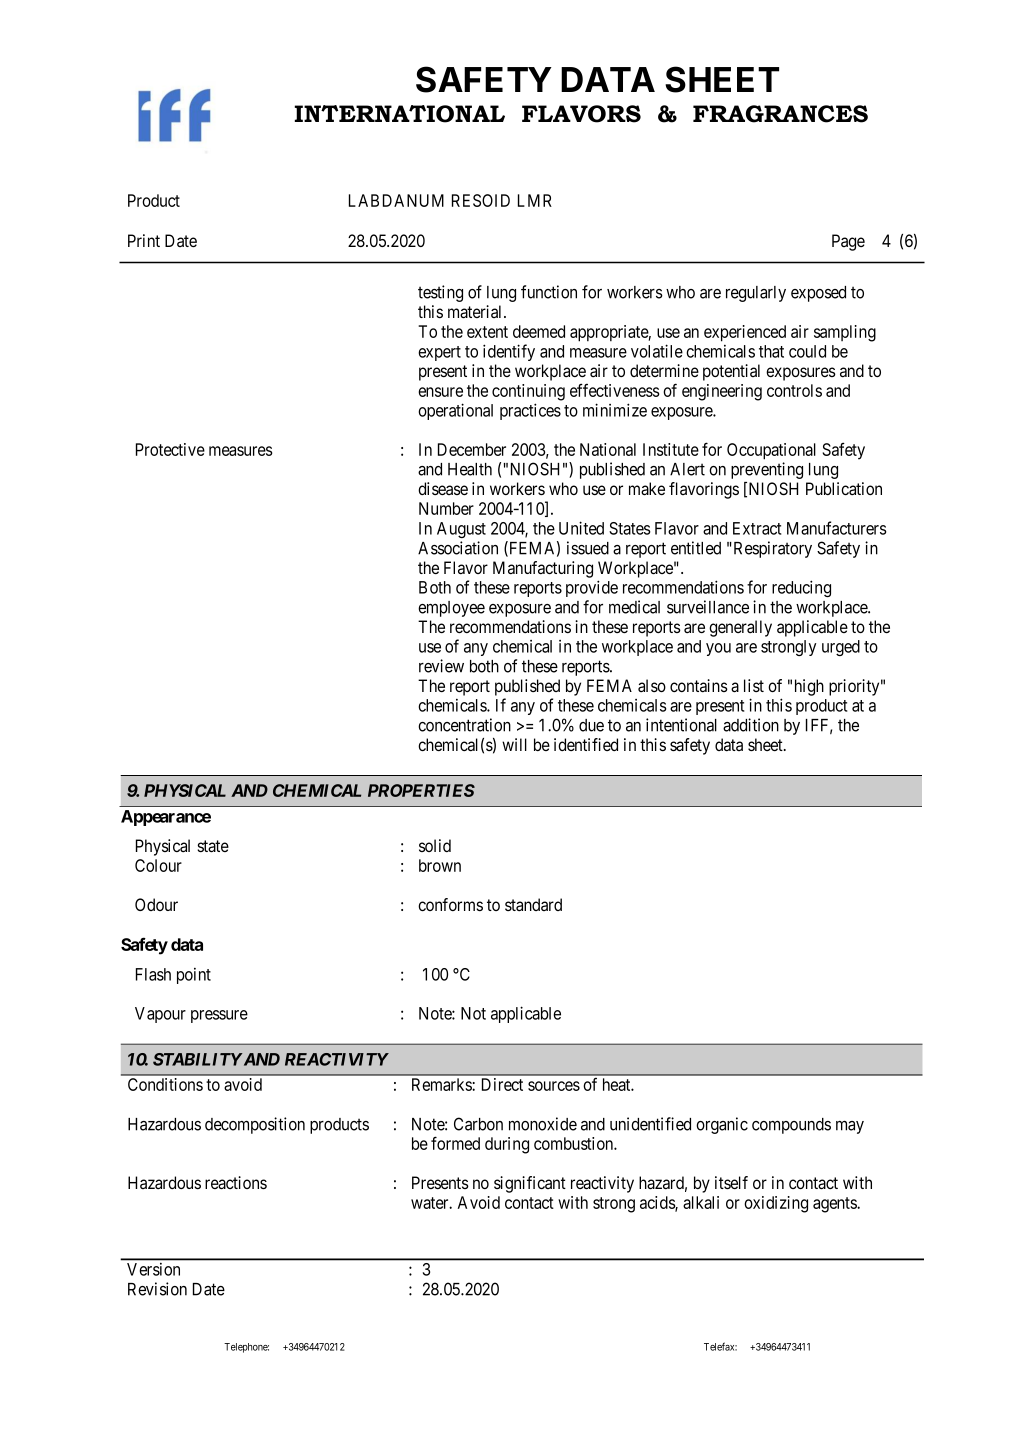 Image resolution: width=1019 pixels, height=1441 pixels. I want to click on oxidizing, so click(776, 1204).
